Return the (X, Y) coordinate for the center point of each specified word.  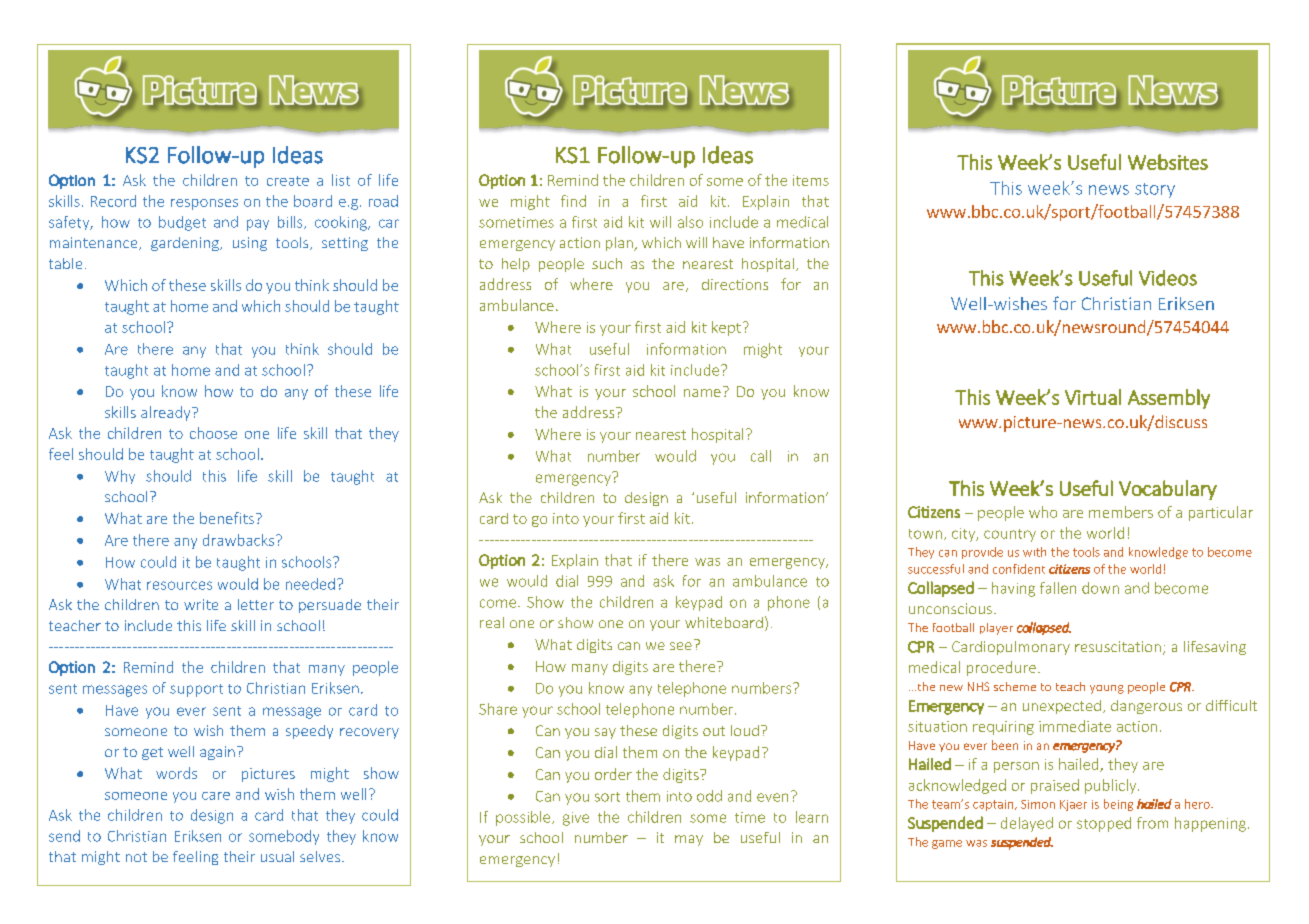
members (1121, 512)
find (573, 201)
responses (204, 204)
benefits (227, 518)
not (136, 857)
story (1155, 190)
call (761, 456)
